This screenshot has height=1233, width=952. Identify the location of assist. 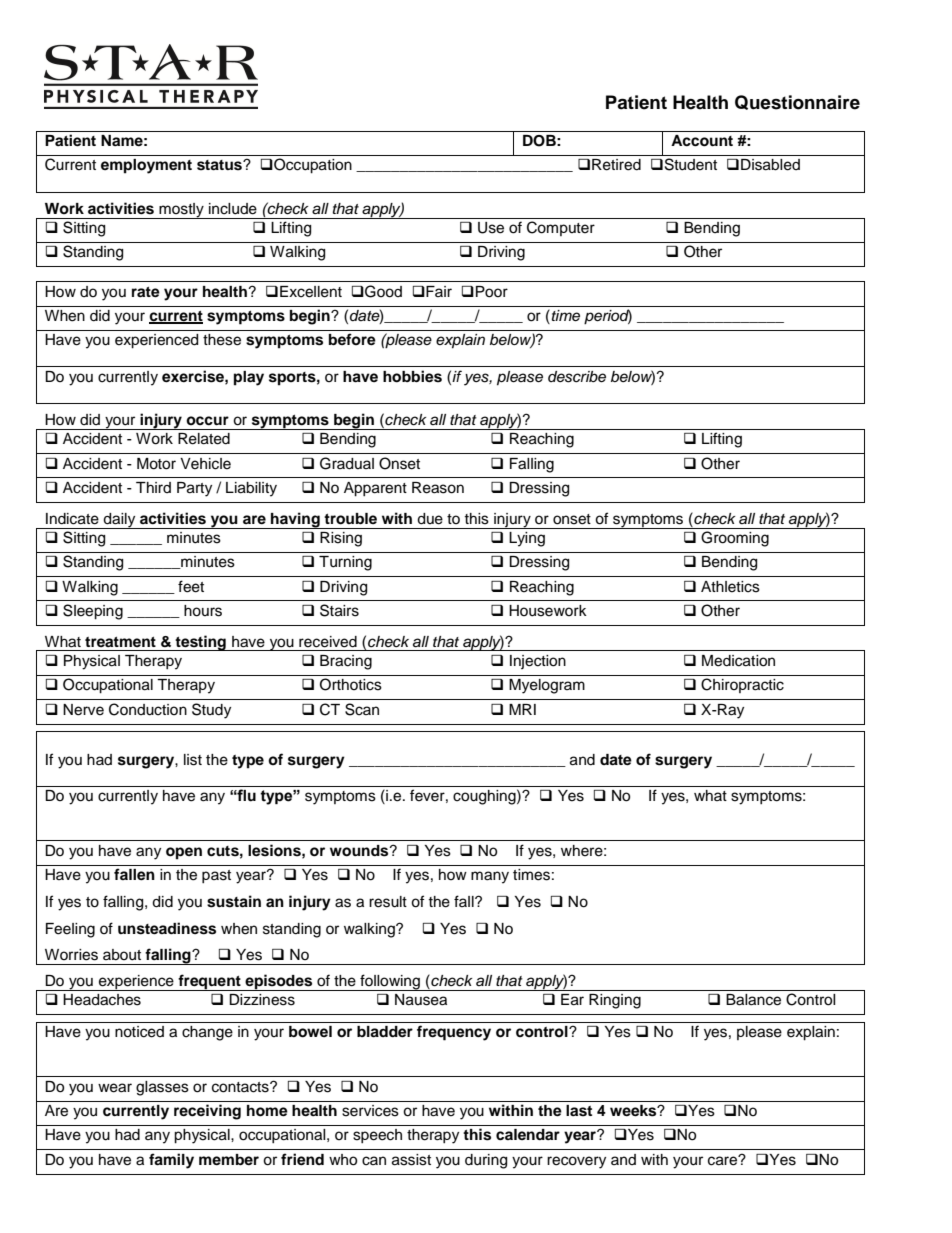
(411, 1160).
